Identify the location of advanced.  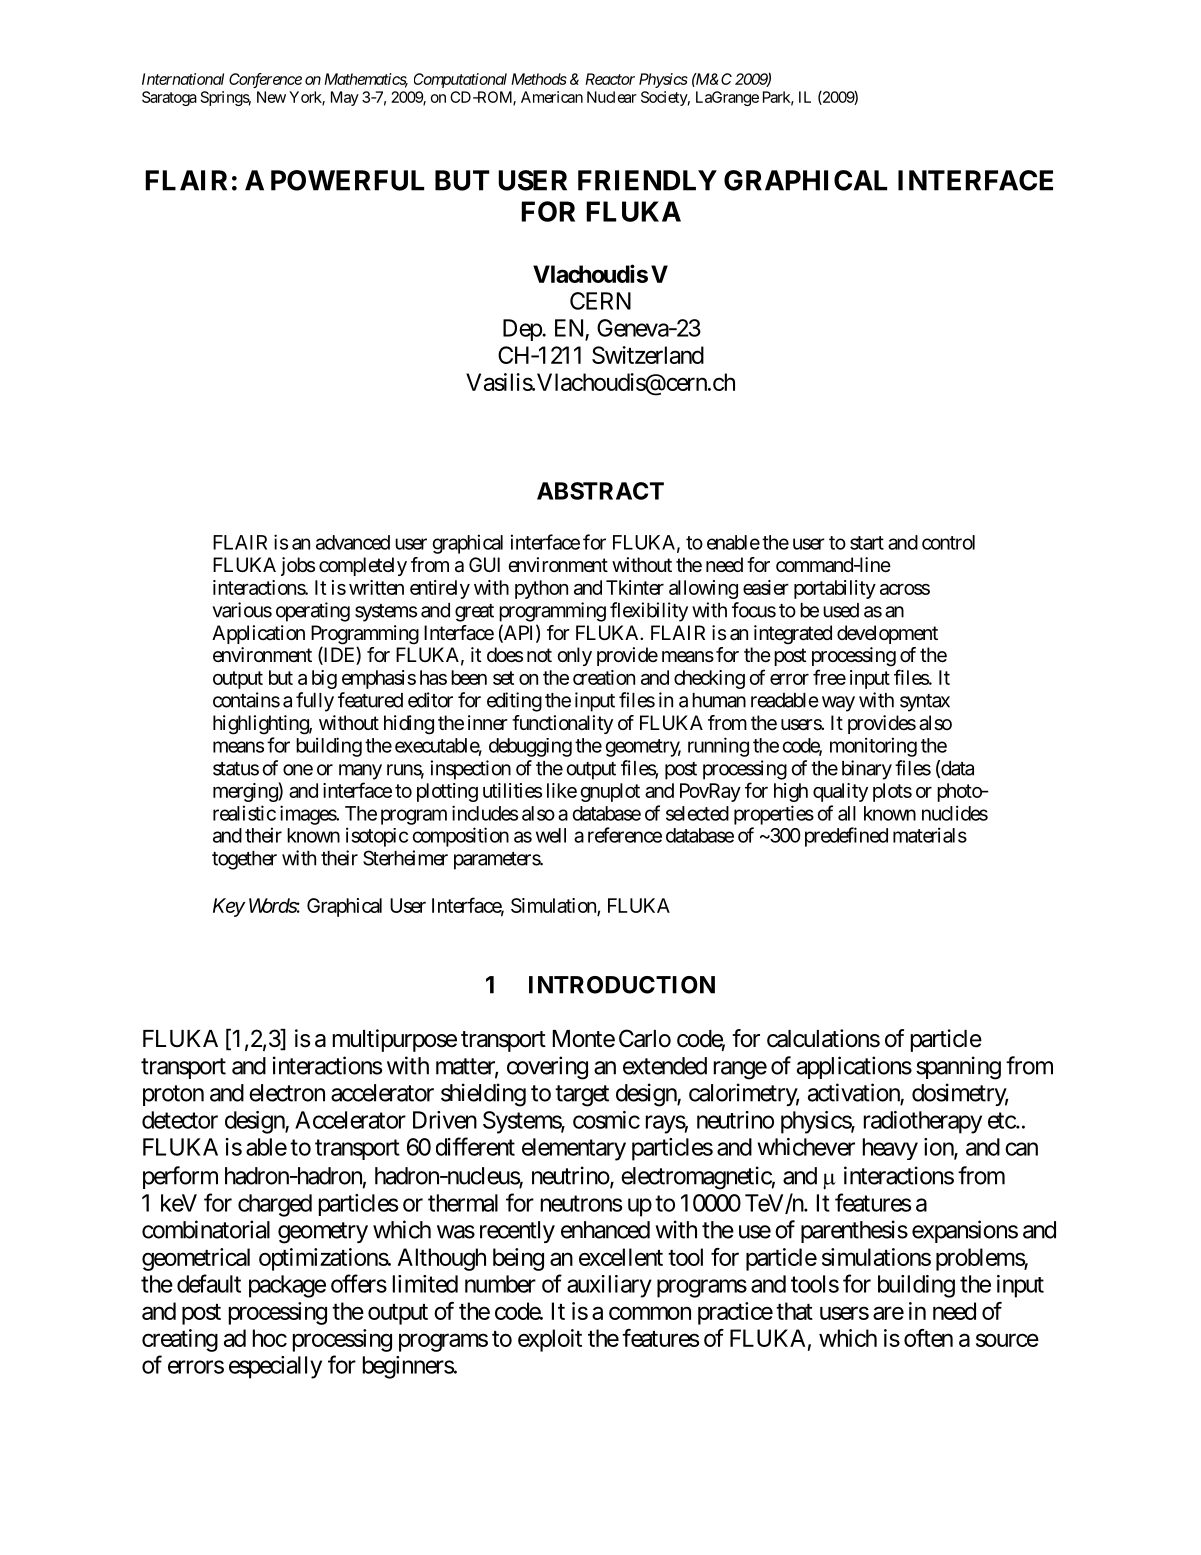
(353, 542).
